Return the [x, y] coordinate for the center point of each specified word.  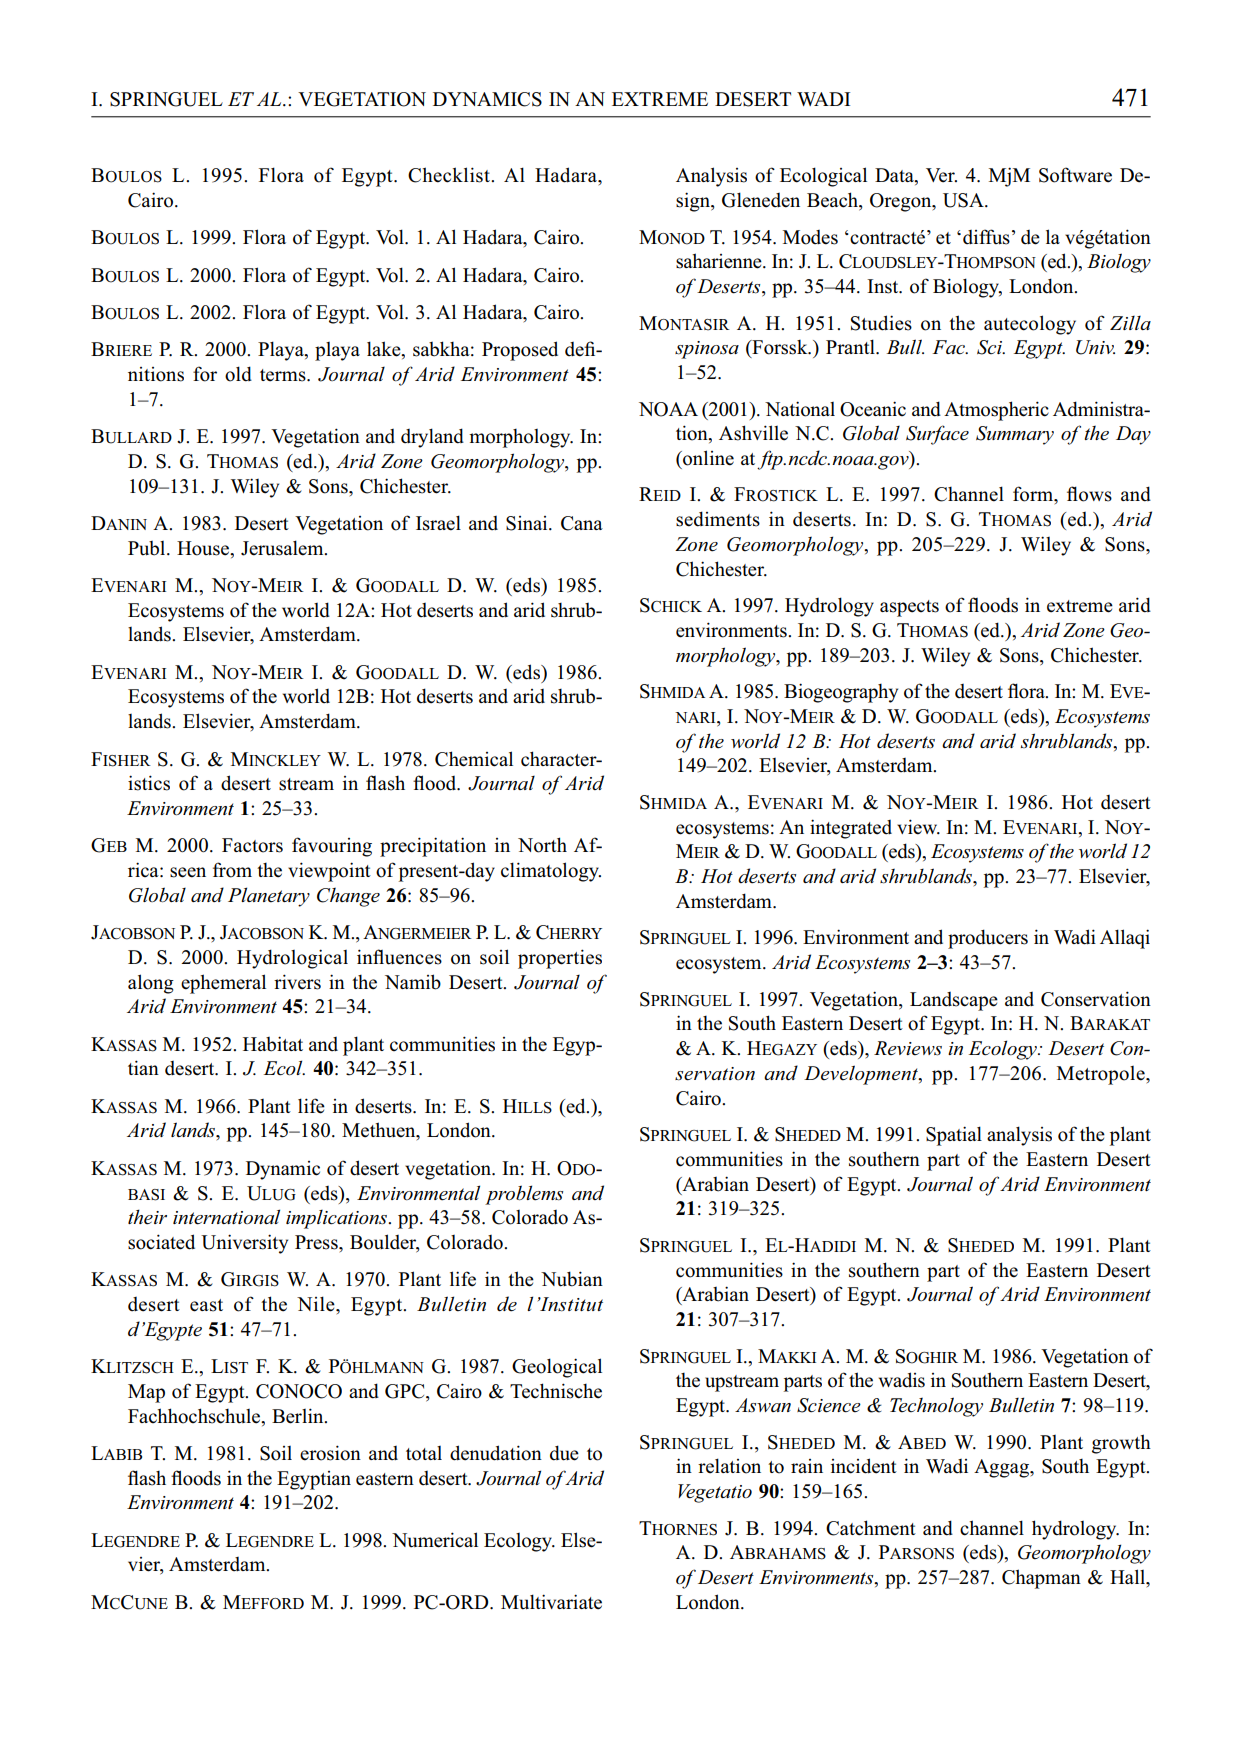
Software [1075, 175]
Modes [810, 237]
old [238, 374]
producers [988, 939]
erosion [330, 1453]
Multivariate [551, 1602]
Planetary [269, 897]
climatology [551, 872]
